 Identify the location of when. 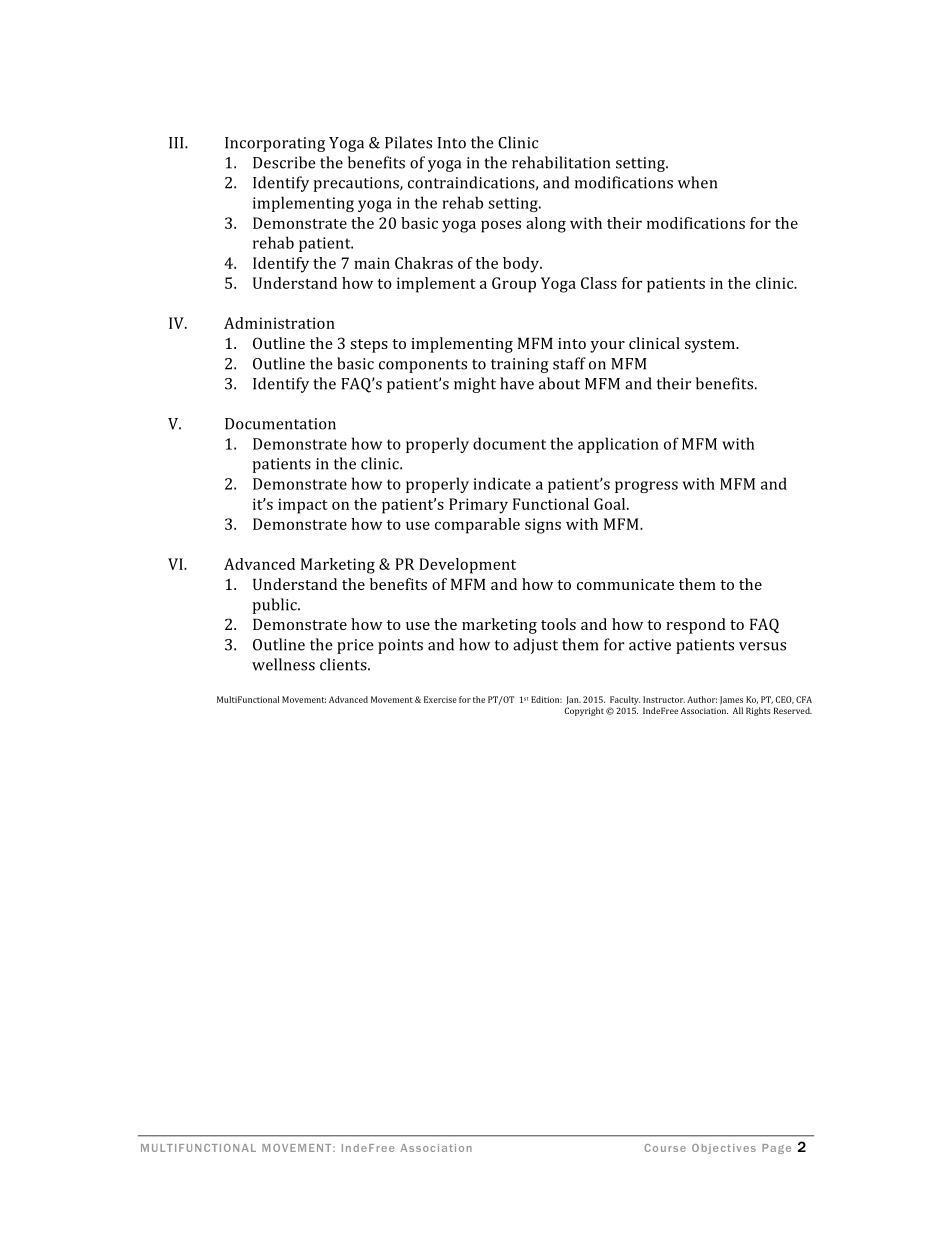
(697, 182).
